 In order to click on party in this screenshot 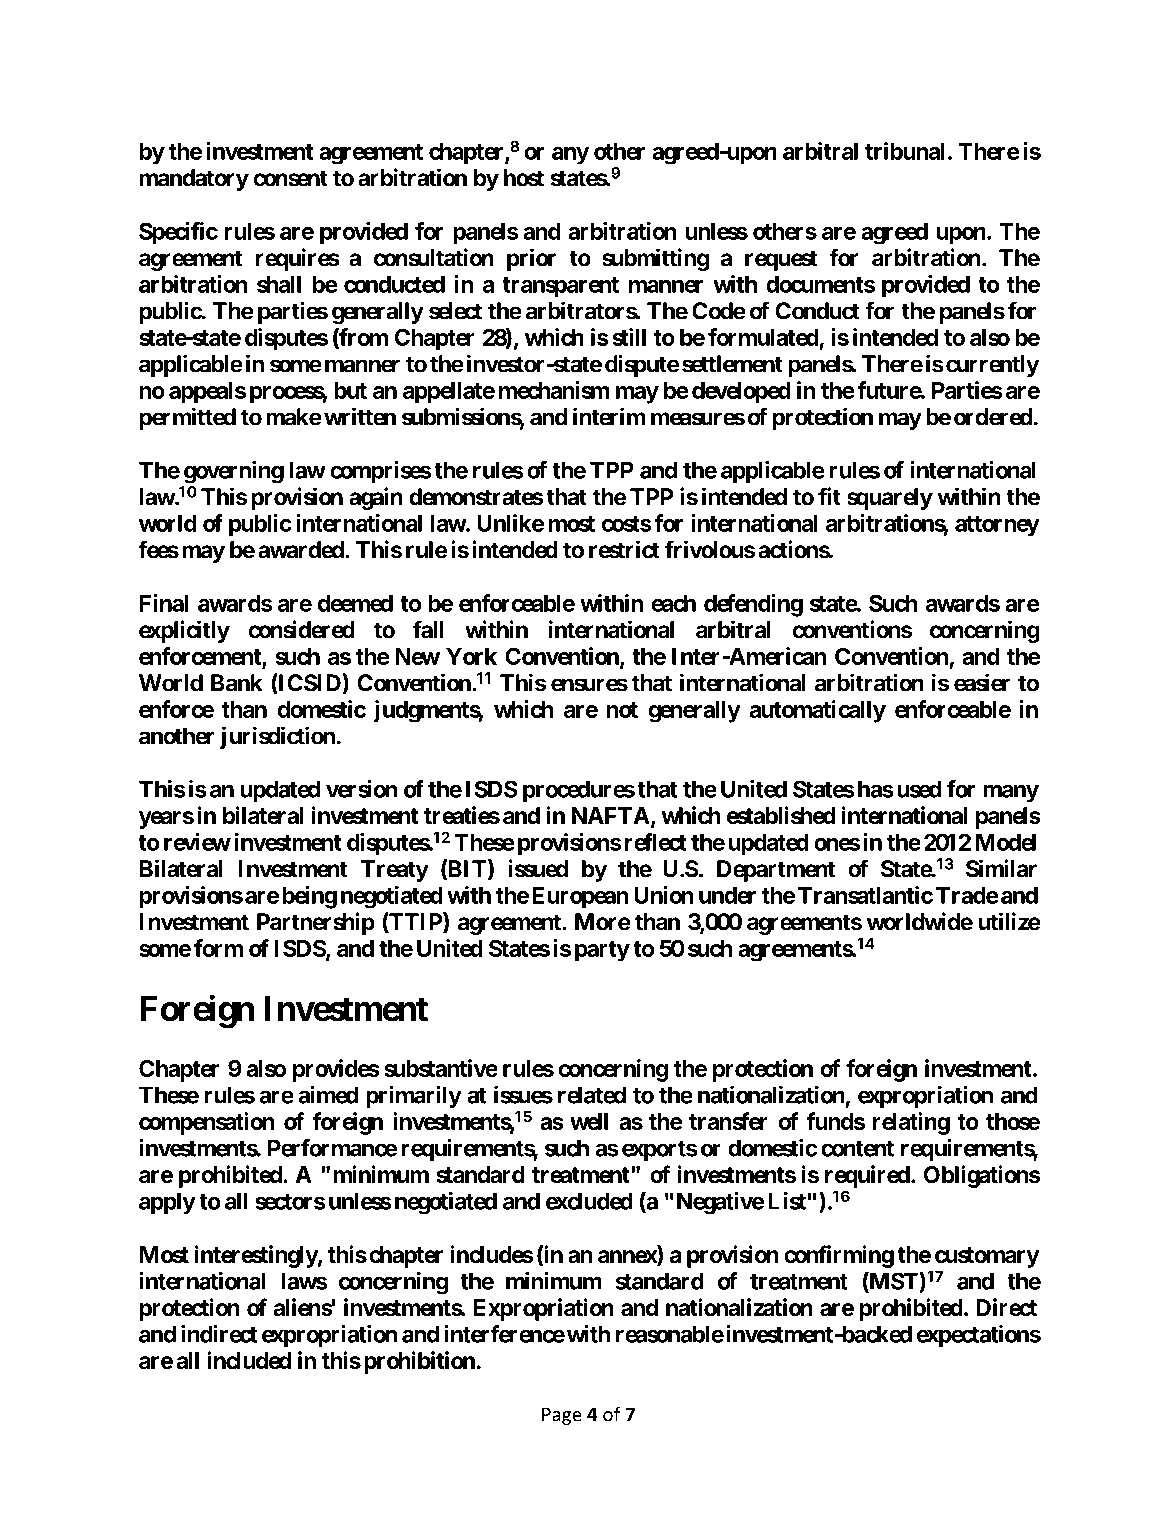, I will do `click(602, 951)`.
